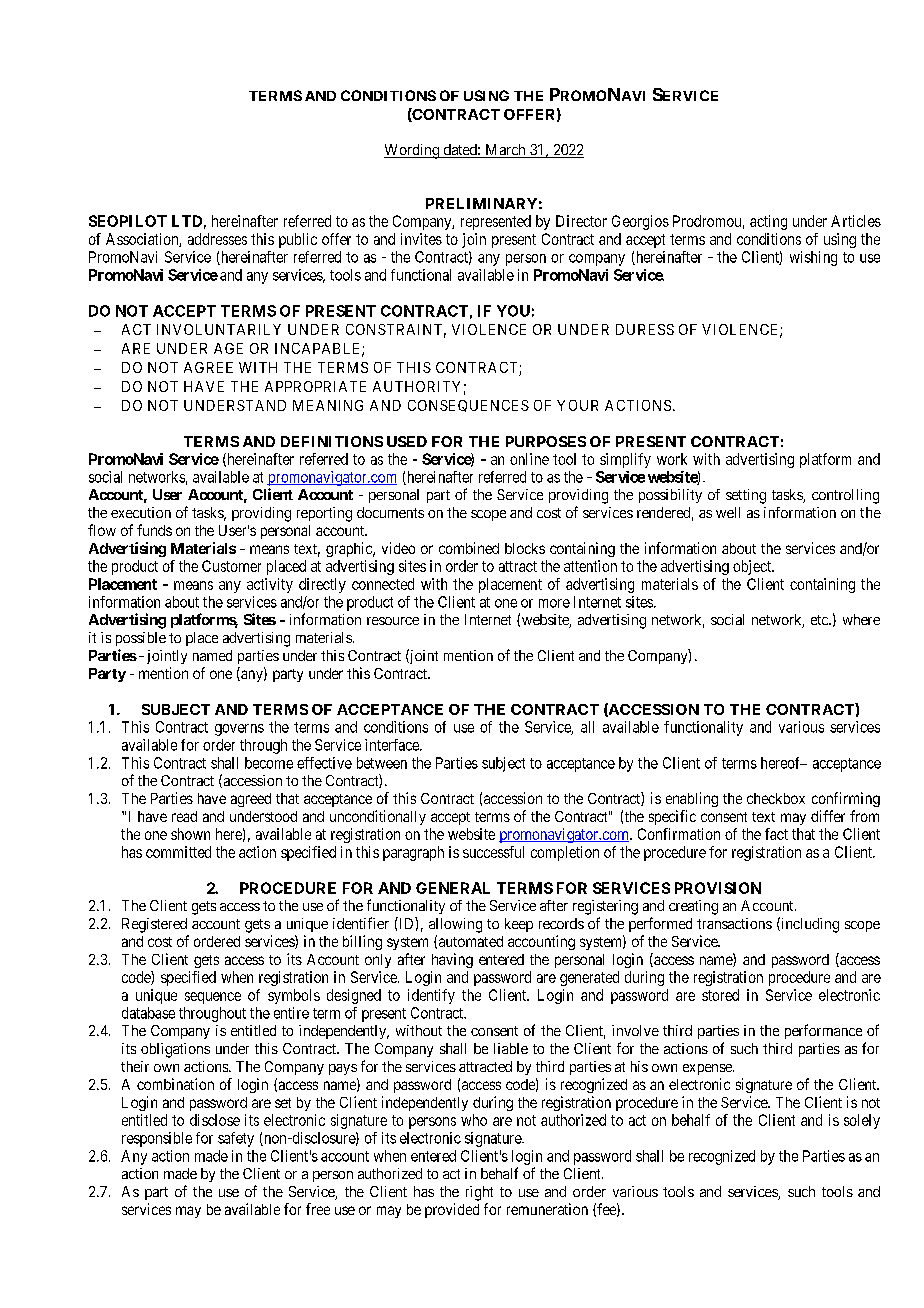 Image resolution: width=924 pixels, height=1308 pixels. Describe the element at coordinates (479, 1193) in the screenshot. I see `right` at that location.
